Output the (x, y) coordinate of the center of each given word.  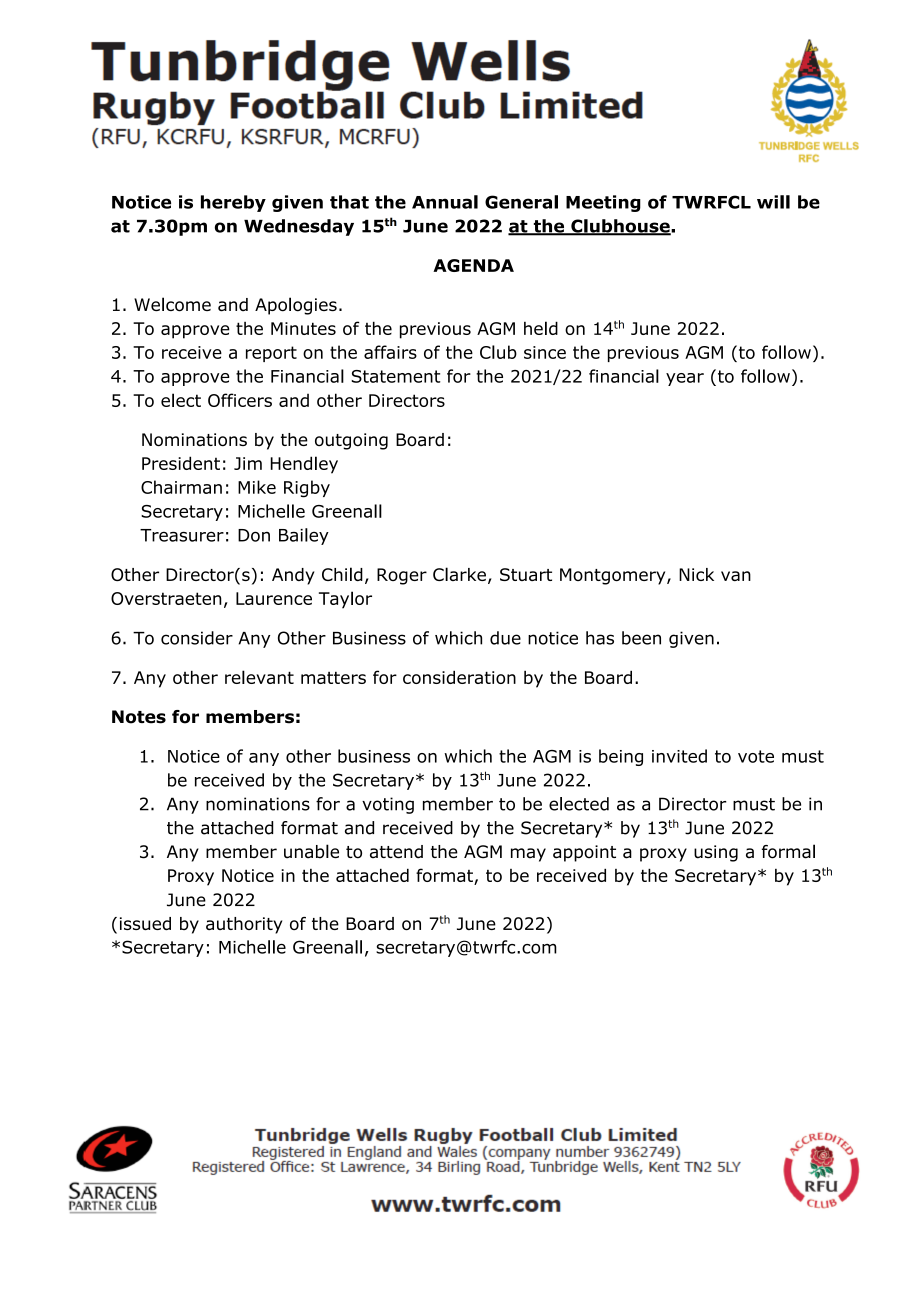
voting (388, 805)
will (773, 202)
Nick (696, 574)
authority (244, 925)
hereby (233, 203)
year (685, 379)
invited (679, 756)
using (716, 853)
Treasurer (182, 535)
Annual (445, 202)
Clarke (459, 574)
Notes (139, 717)
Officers (240, 400)
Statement (395, 376)
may (528, 855)
